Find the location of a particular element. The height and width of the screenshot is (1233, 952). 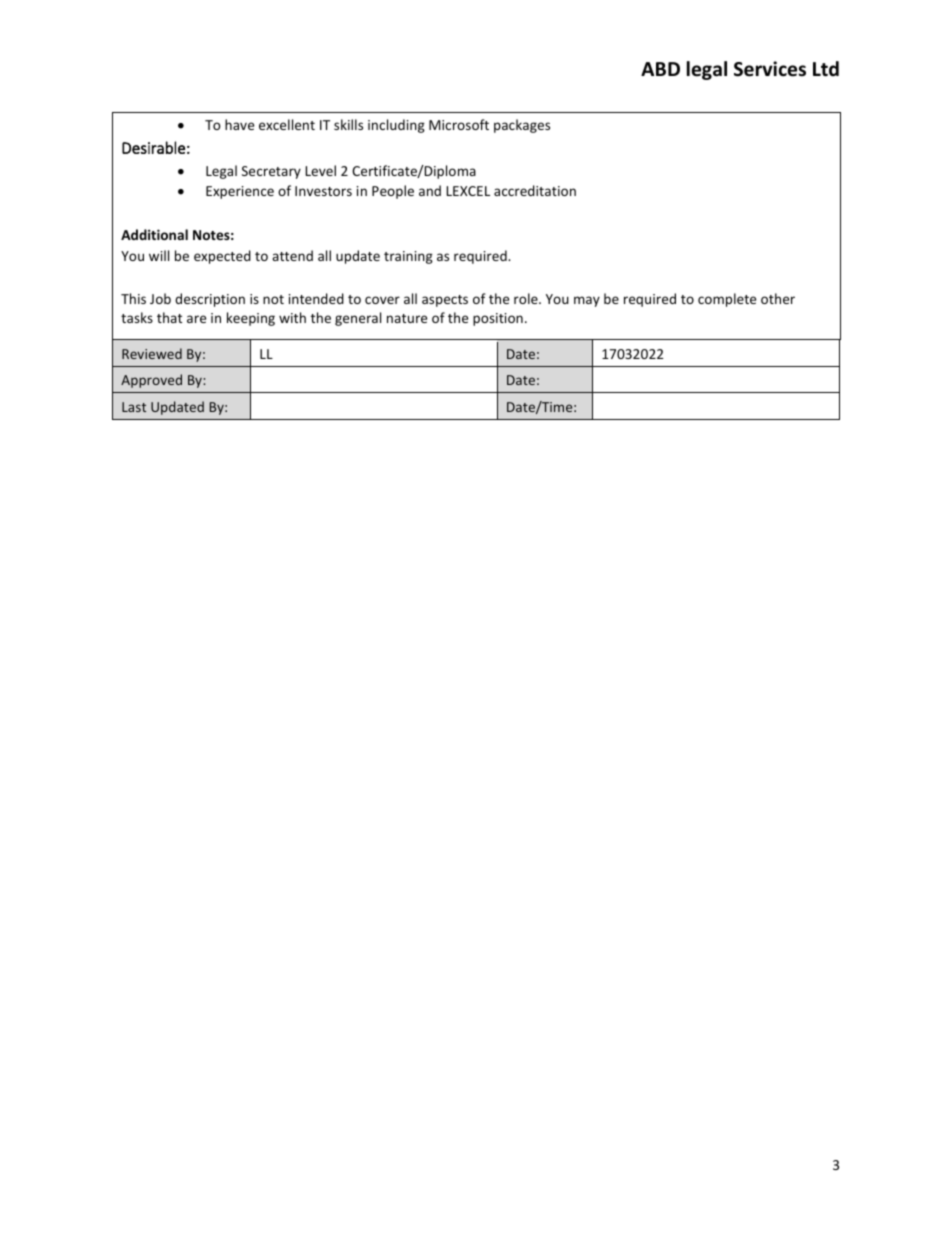

Additional is located at coordinates (154, 234).
